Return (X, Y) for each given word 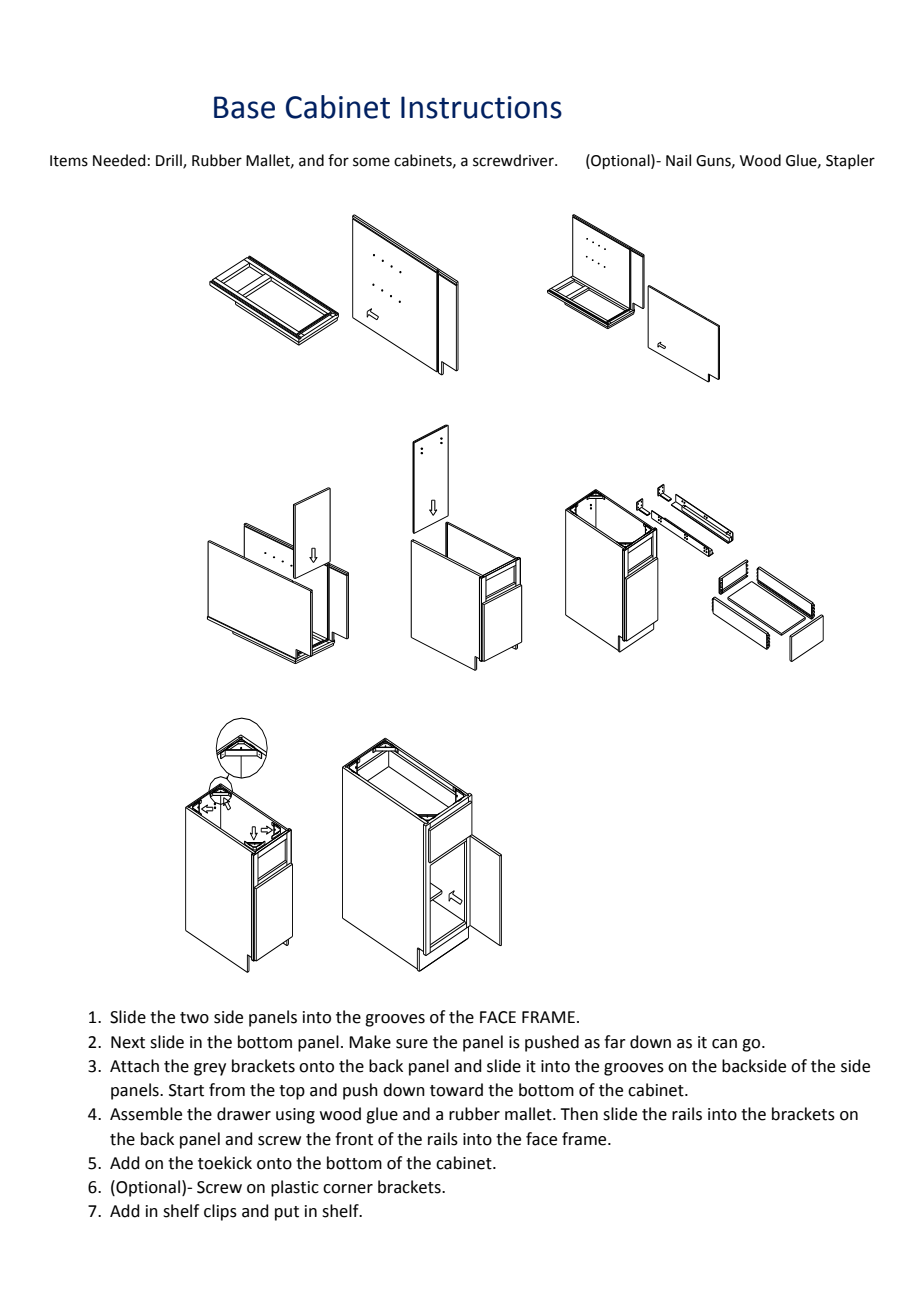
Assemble (146, 1114)
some (371, 162)
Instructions (481, 107)
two (194, 1018)
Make (370, 1042)
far (615, 1042)
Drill (170, 161)
